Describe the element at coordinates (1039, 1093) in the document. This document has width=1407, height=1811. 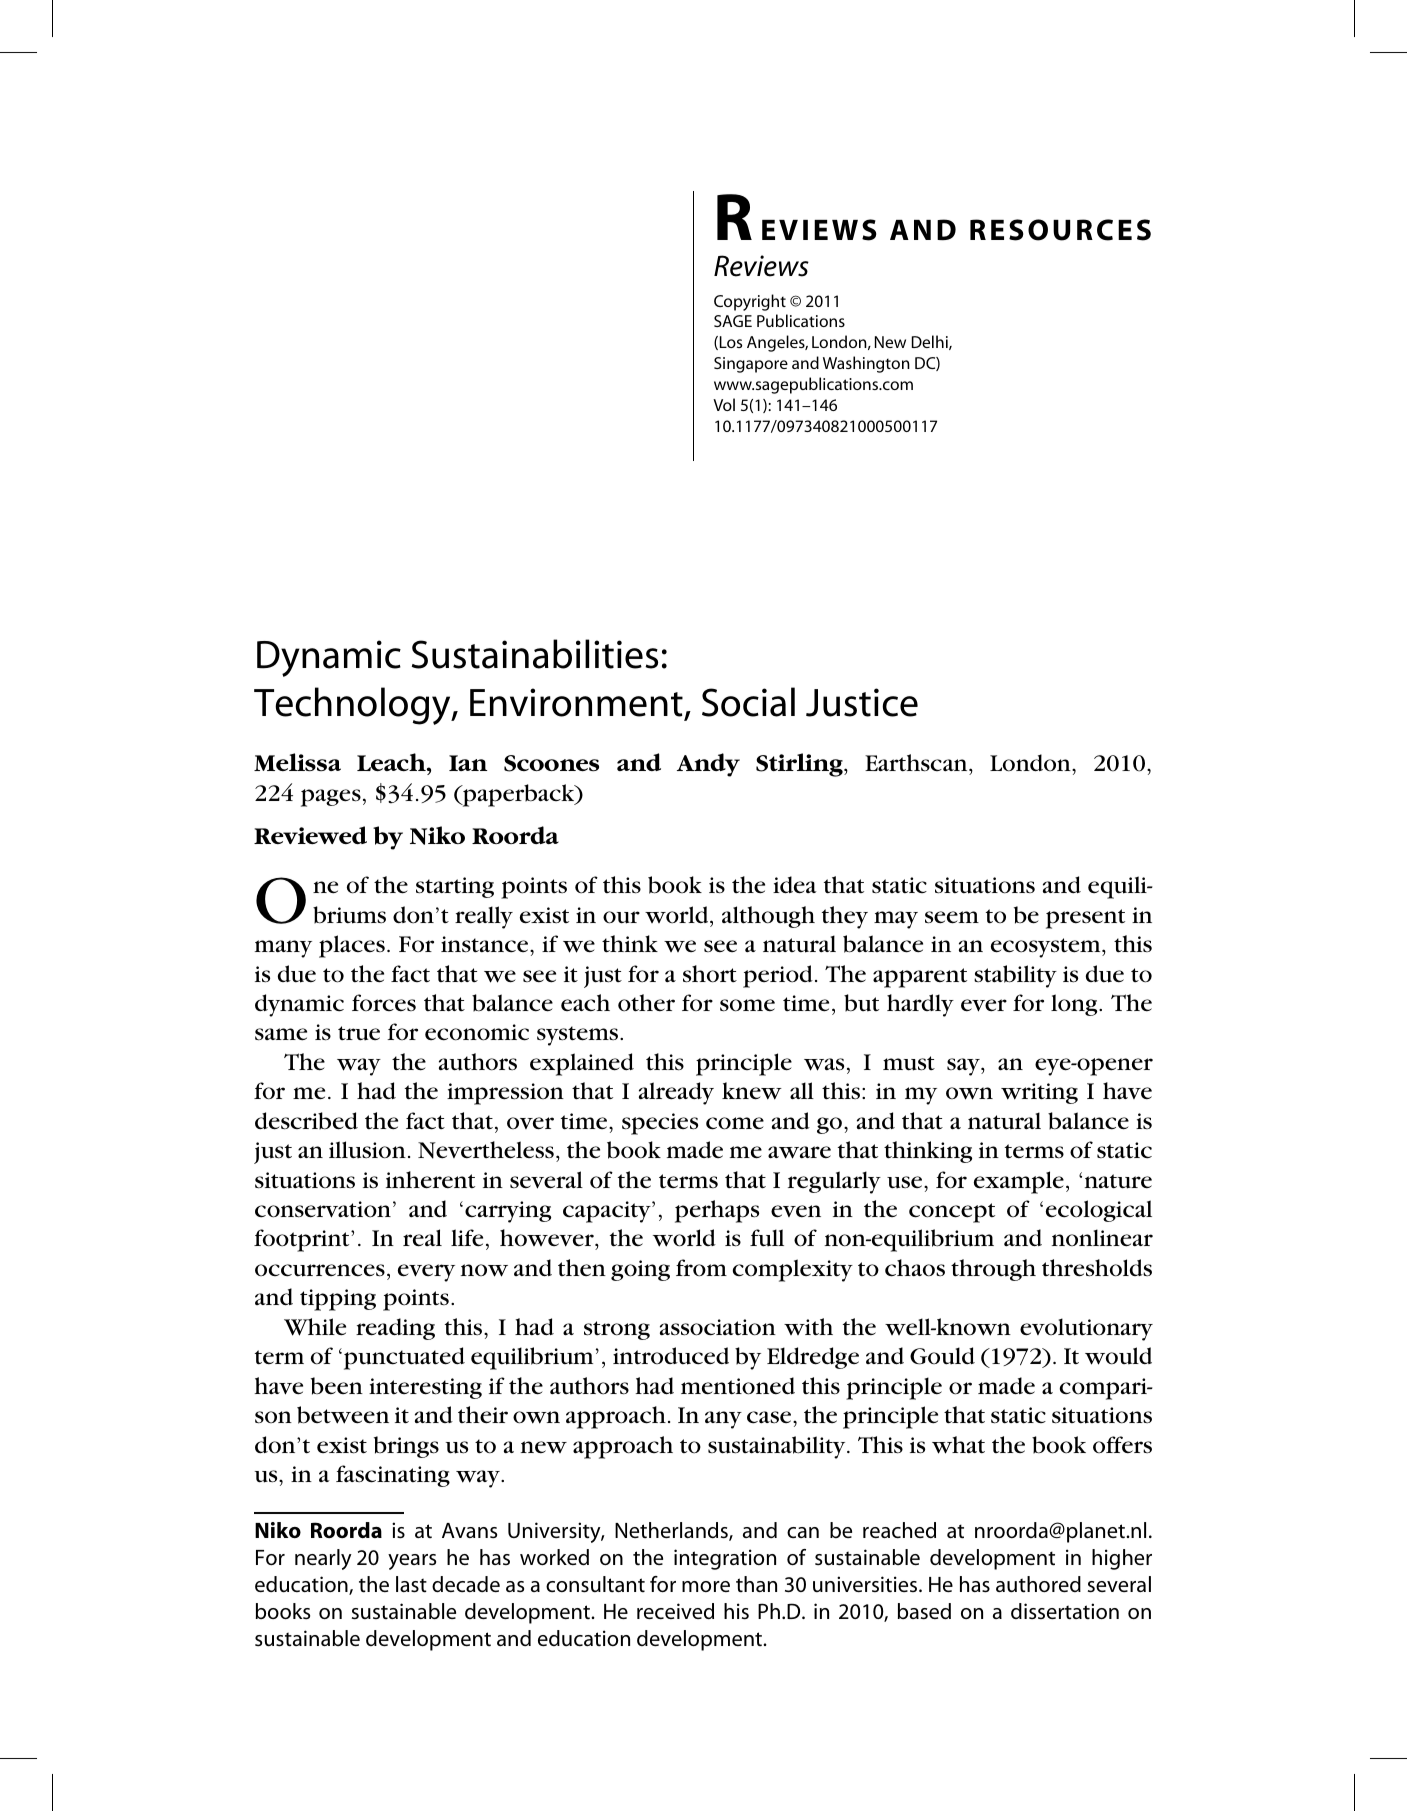
I see `writing` at that location.
